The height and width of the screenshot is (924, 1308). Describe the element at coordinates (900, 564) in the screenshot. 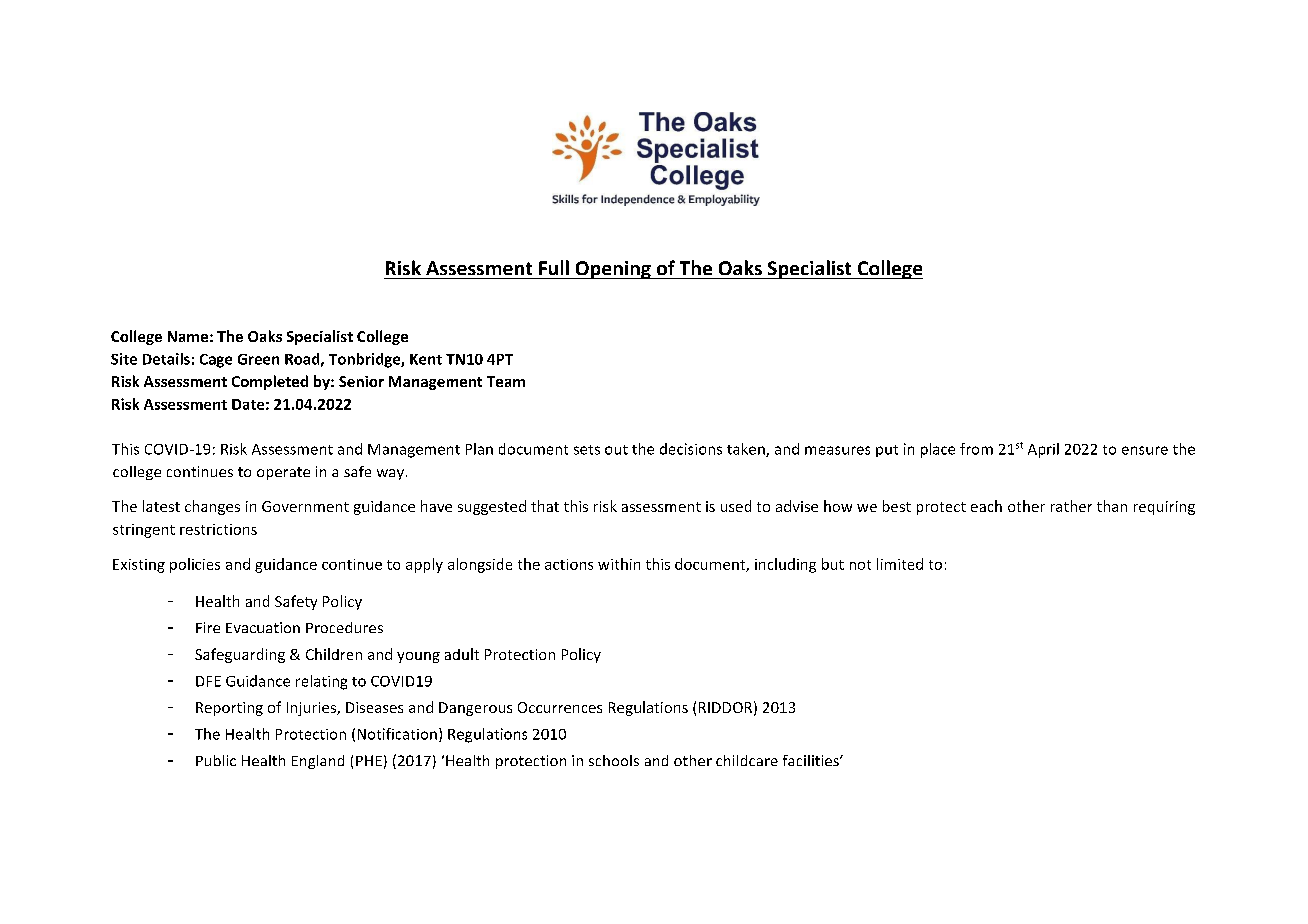

I see `limited` at that location.
